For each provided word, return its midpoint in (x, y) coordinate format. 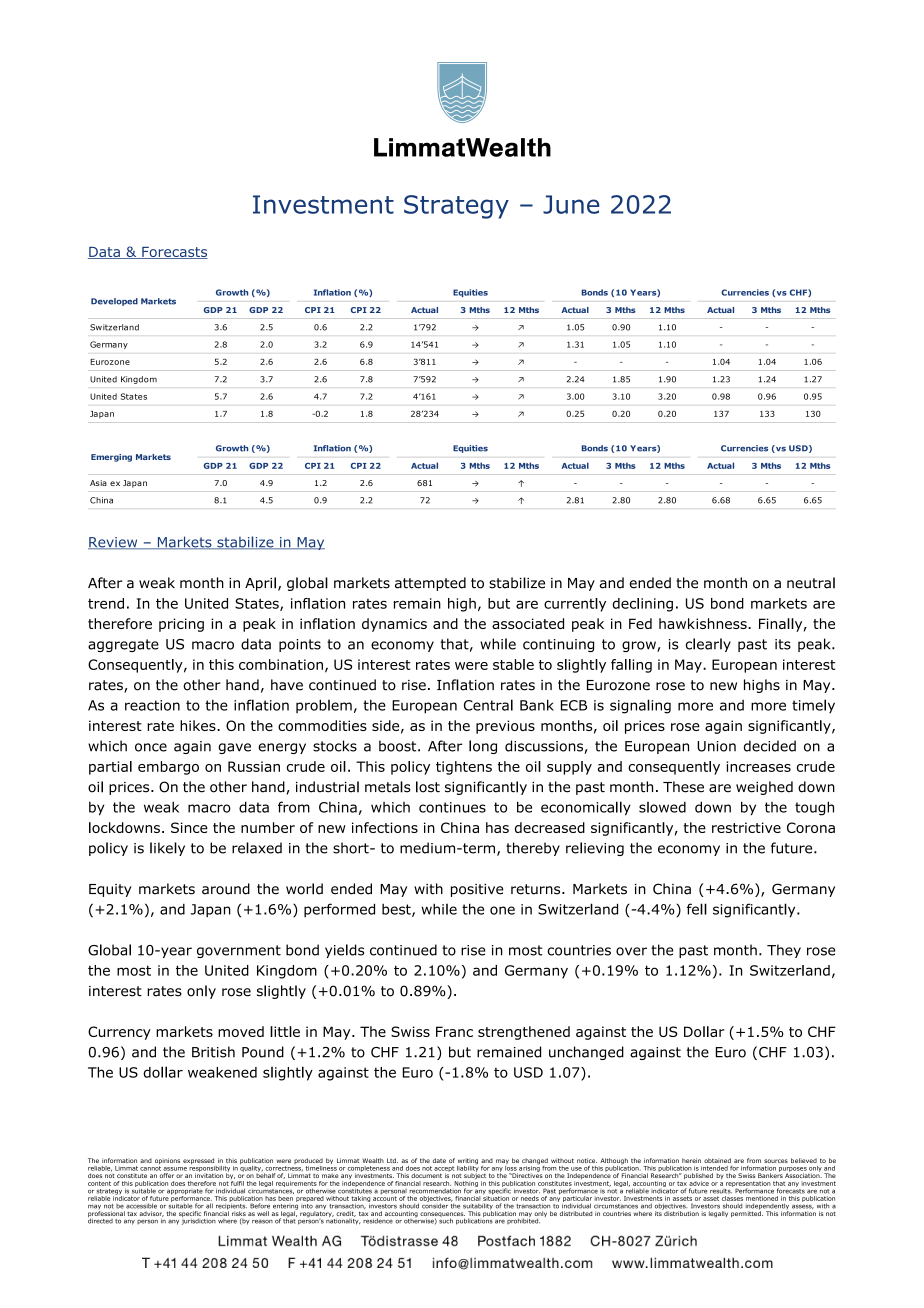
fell (697, 909)
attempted (430, 584)
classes (732, 1198)
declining (642, 605)
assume (175, 1169)
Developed (114, 302)
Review (114, 543)
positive (477, 890)
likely (167, 849)
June (571, 204)
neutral (811, 583)
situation (496, 1197)
